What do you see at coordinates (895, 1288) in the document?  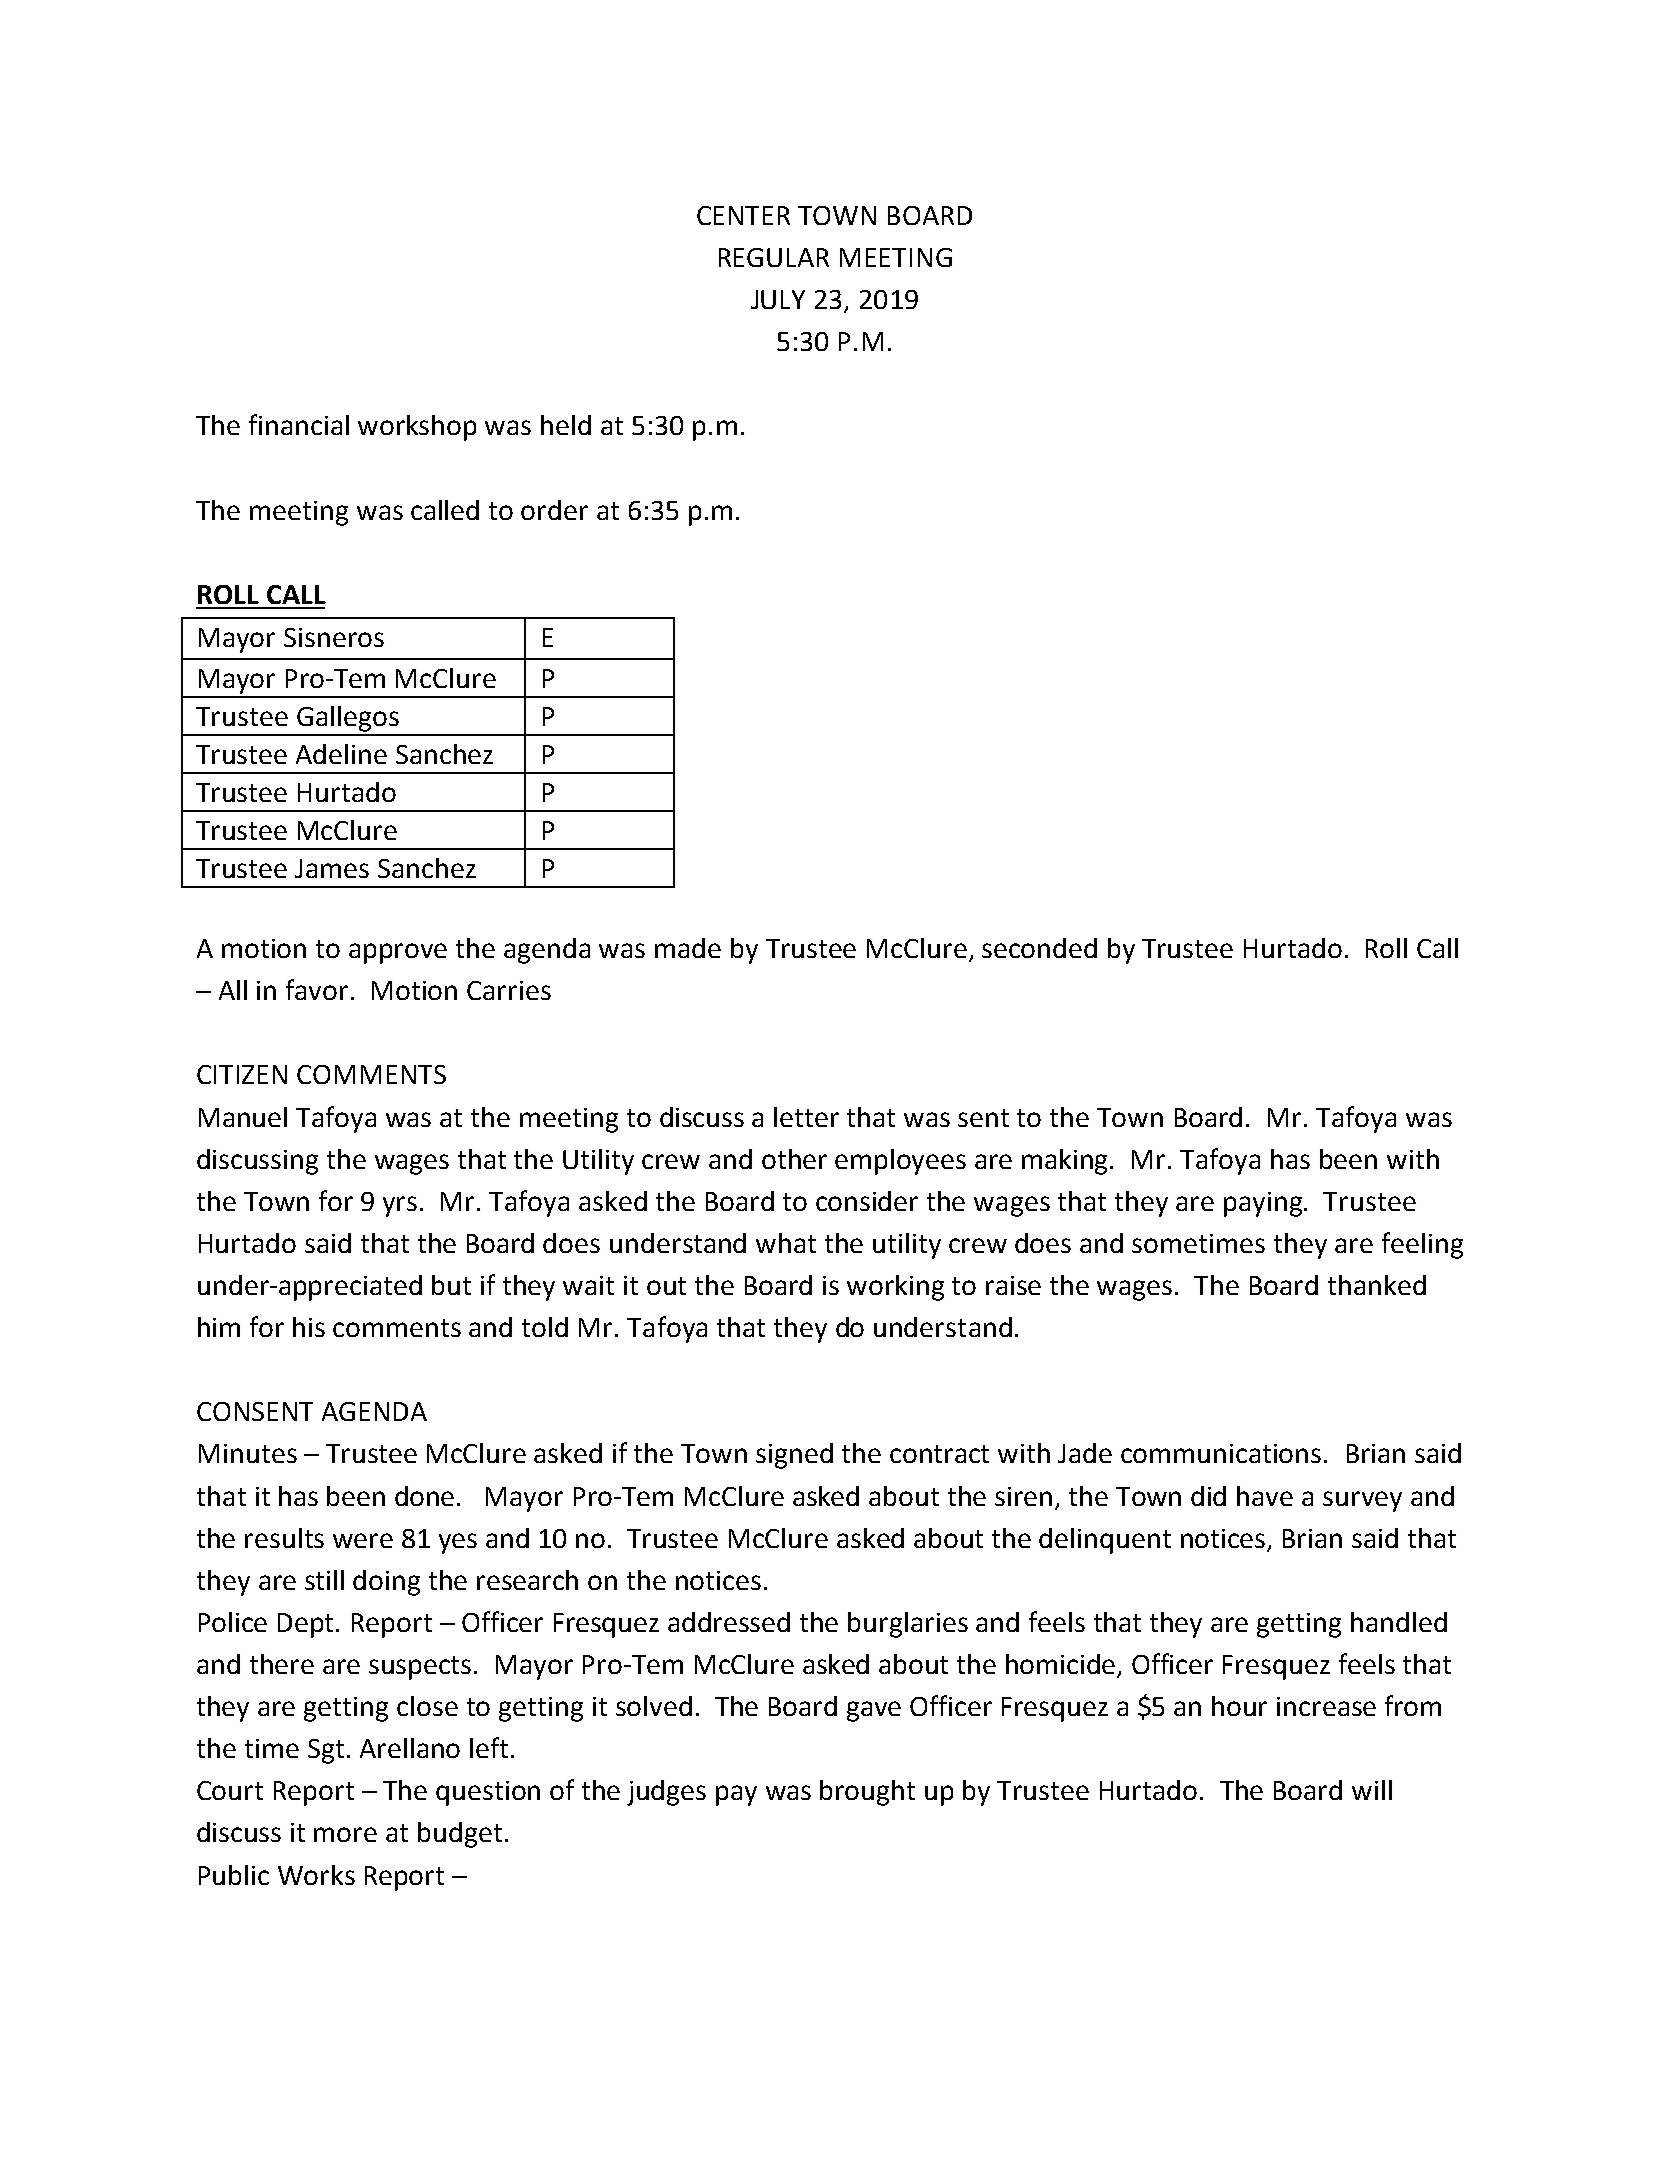 I see `working` at bounding box center [895, 1288].
